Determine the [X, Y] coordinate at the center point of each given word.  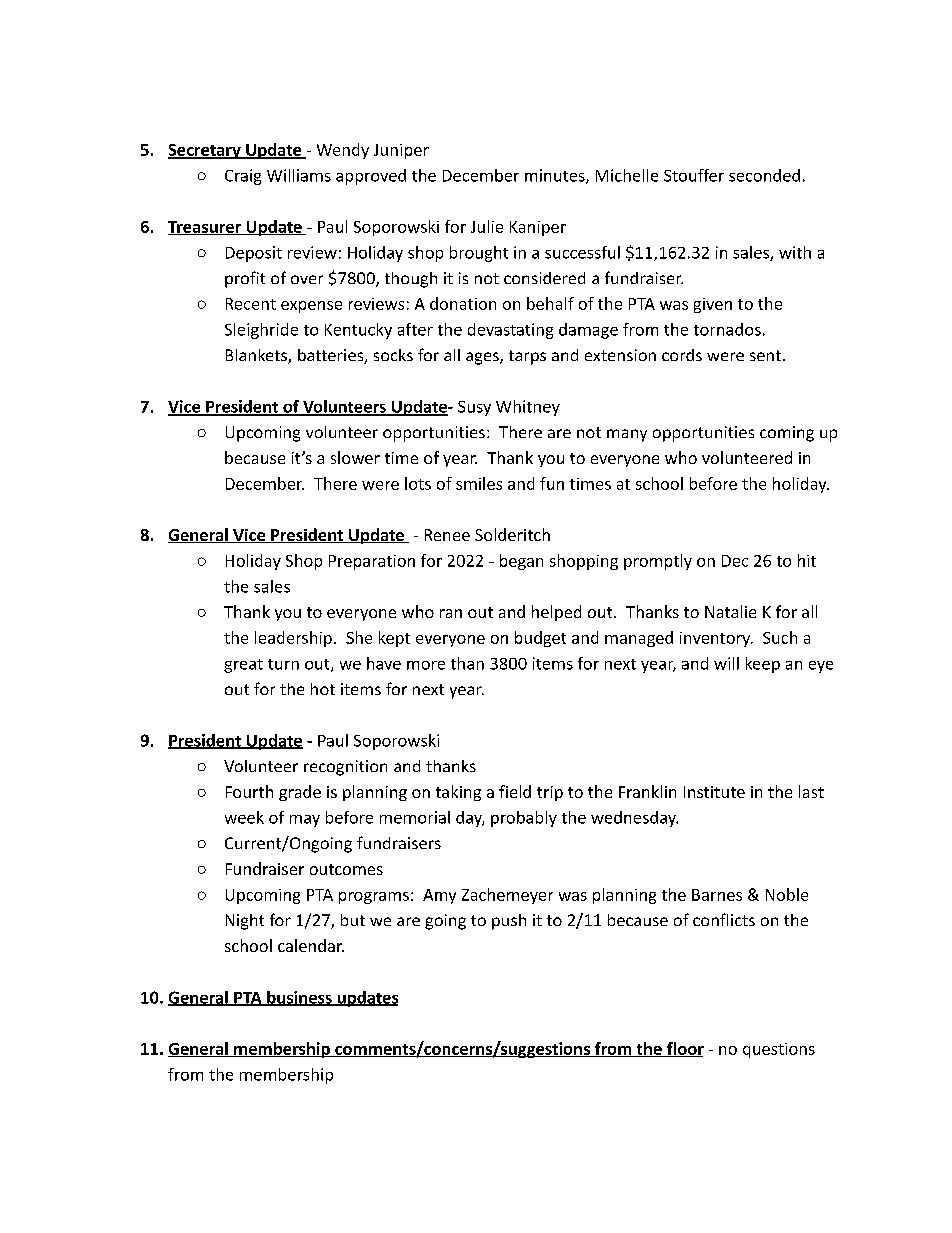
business [299, 998]
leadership [293, 639]
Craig [243, 177]
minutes [556, 176]
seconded [764, 175]
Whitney [528, 408]
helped [556, 613]
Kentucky [358, 331]
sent [765, 355]
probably [524, 819]
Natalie [730, 611]
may [305, 821]
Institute [714, 792]
